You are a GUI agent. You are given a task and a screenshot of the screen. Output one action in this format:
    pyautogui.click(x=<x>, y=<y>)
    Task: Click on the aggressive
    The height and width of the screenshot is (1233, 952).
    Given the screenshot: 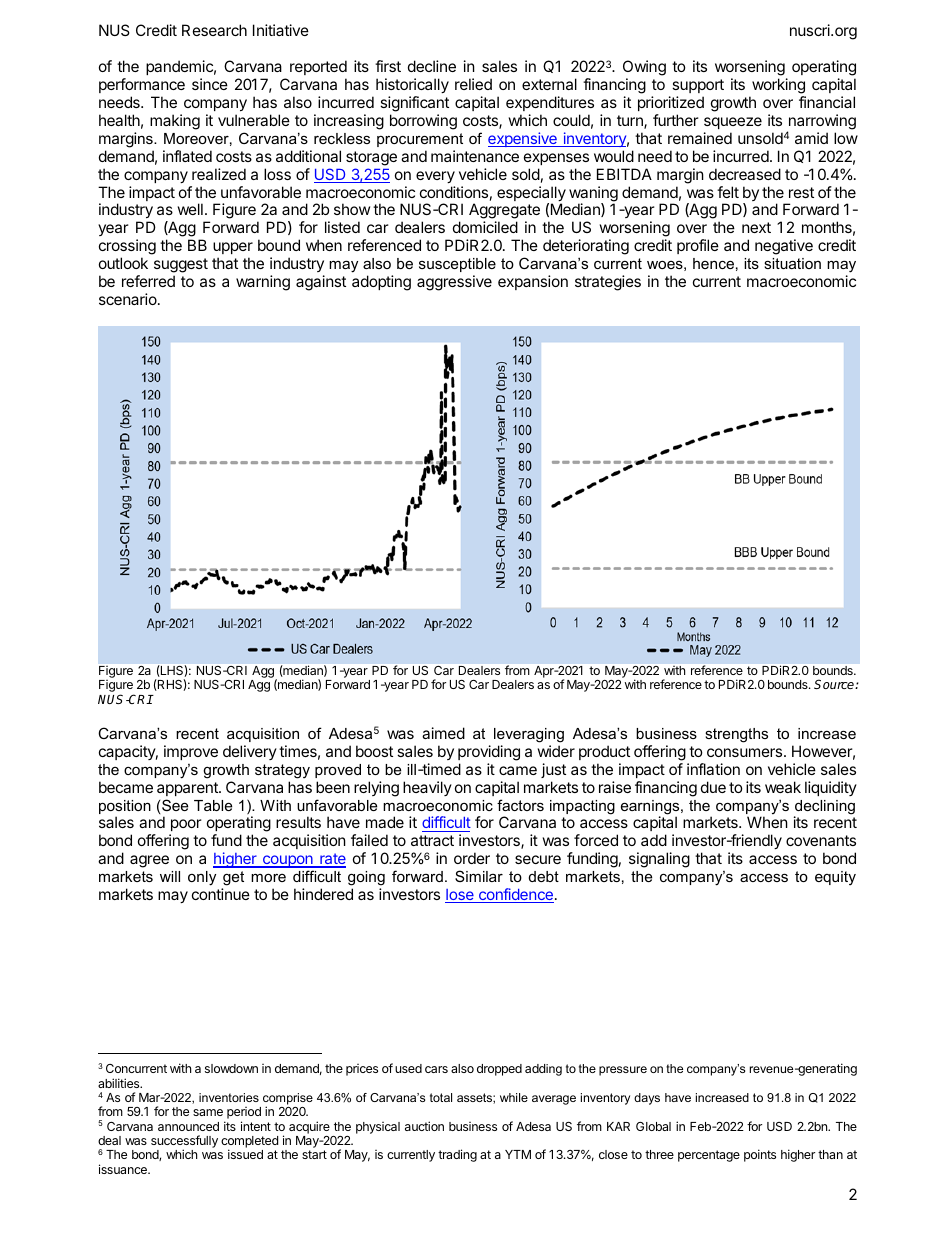 What is the action you would take?
    pyautogui.click(x=454, y=283)
